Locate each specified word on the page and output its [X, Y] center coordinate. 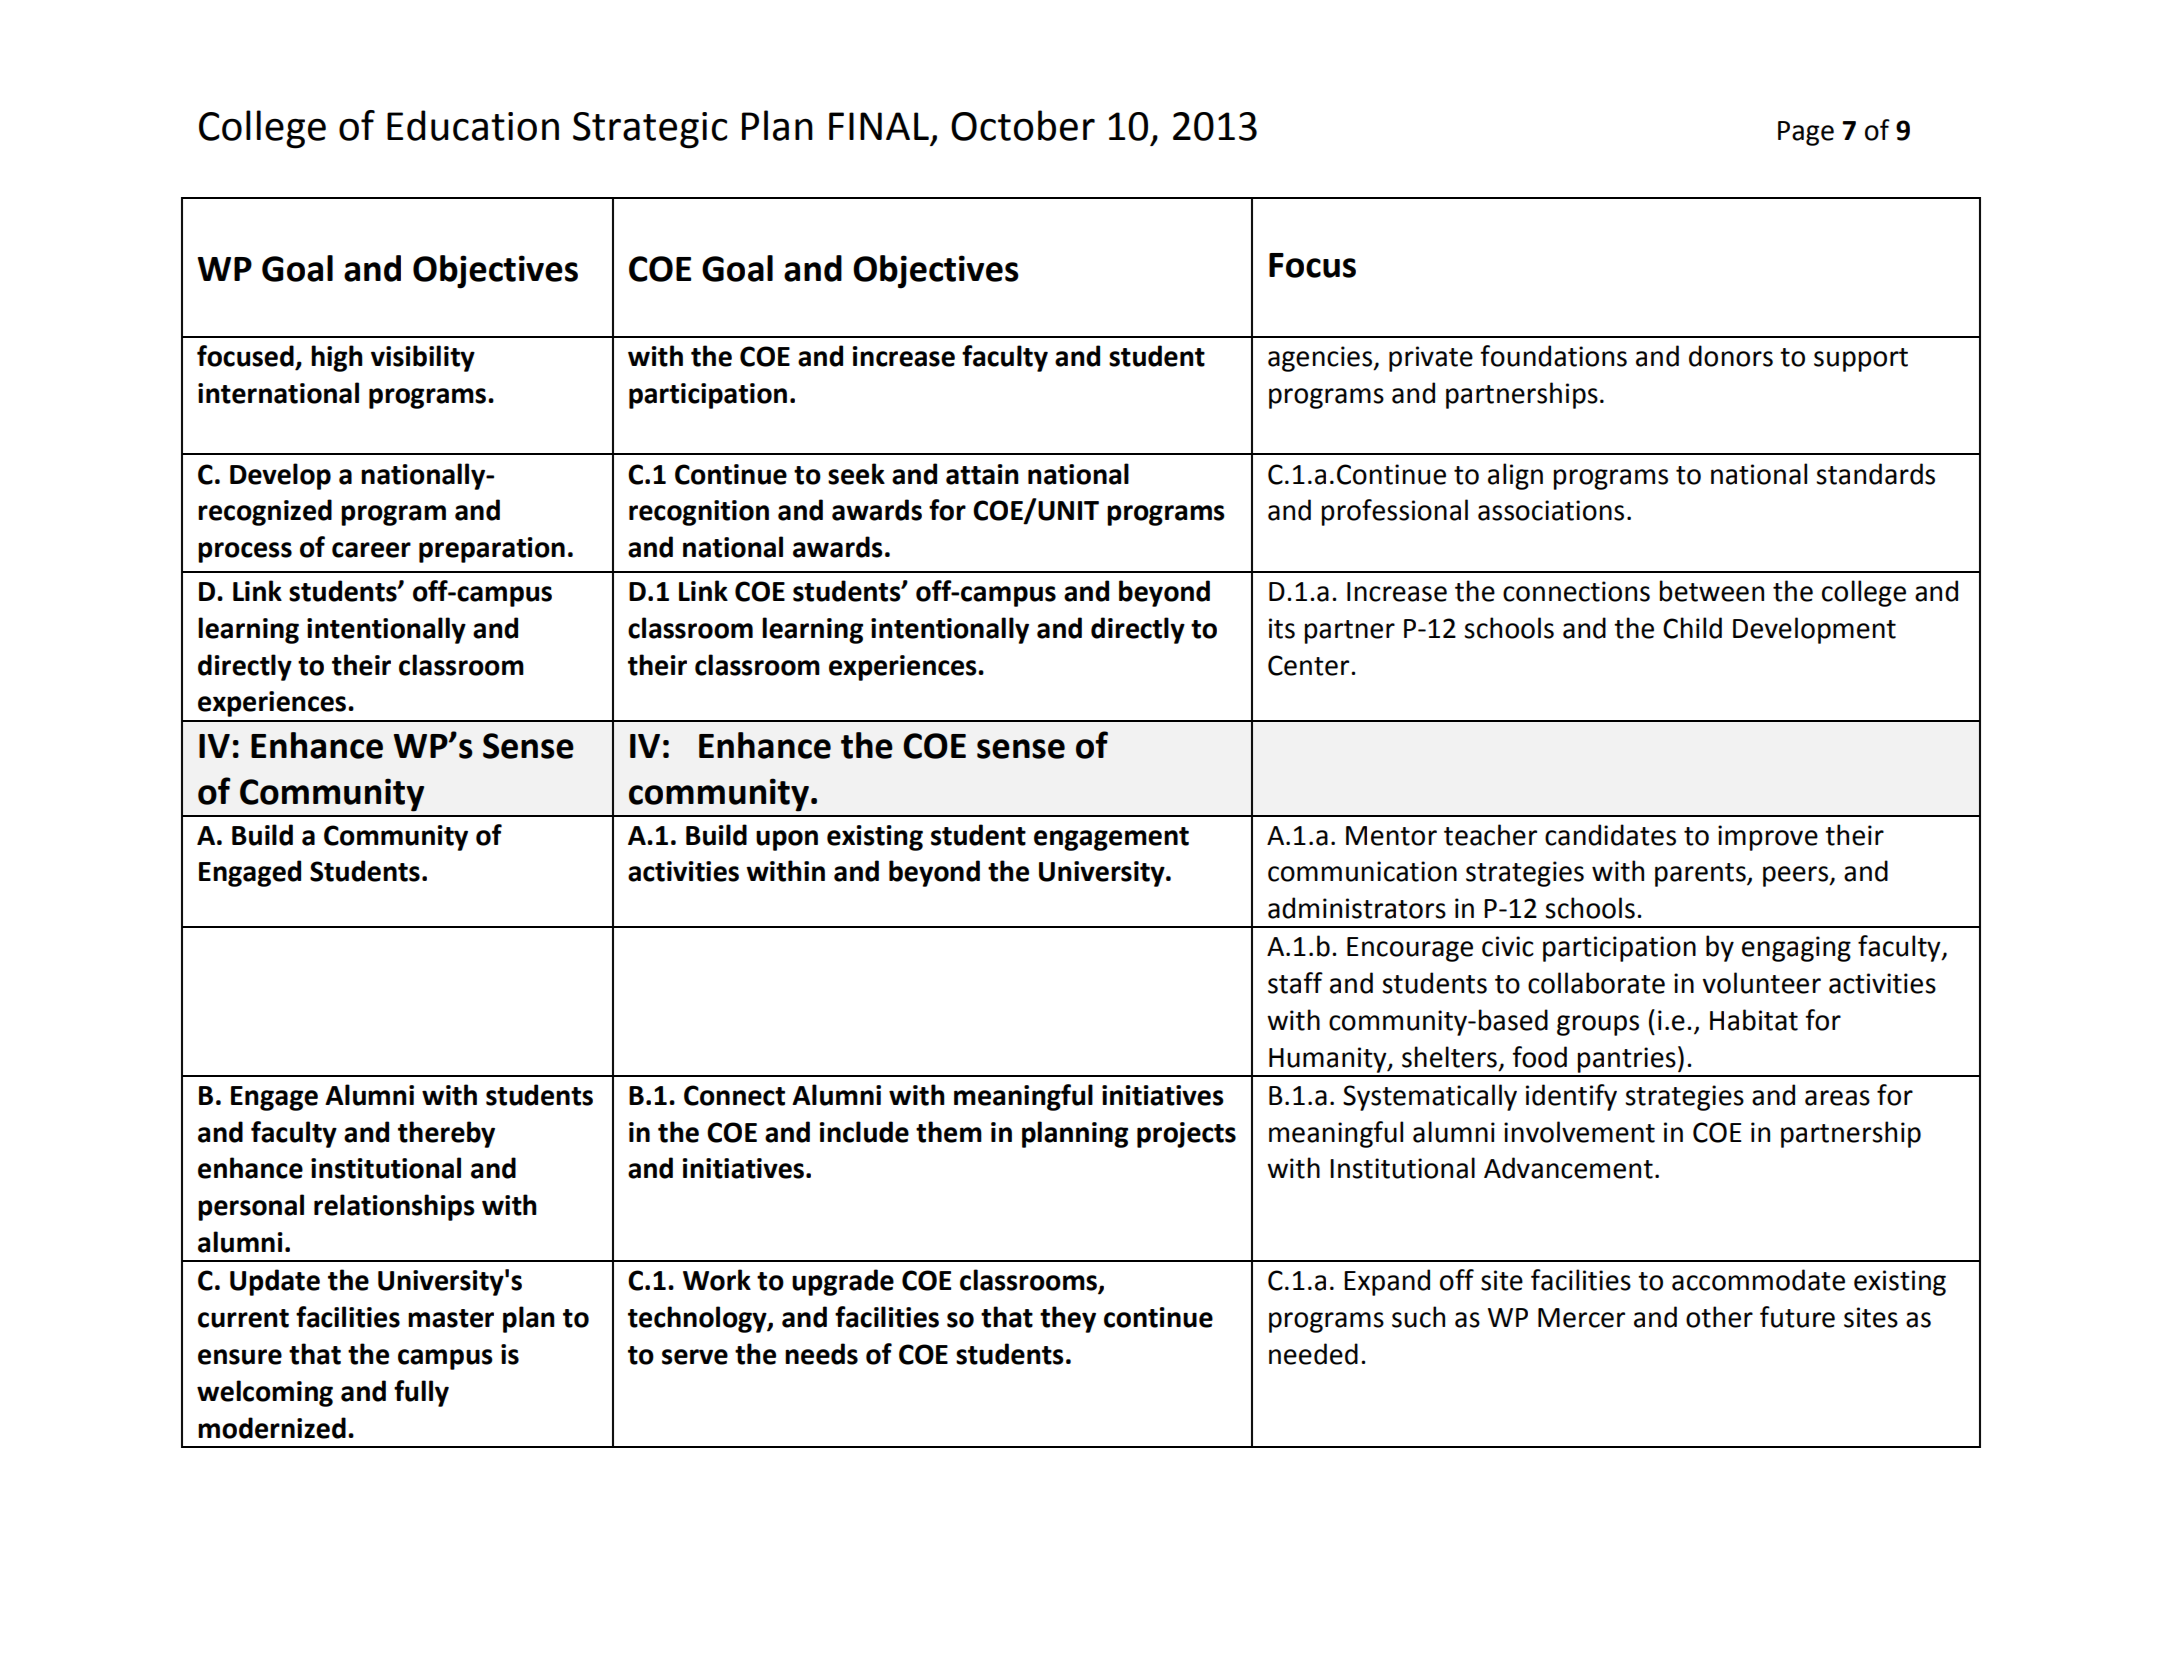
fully [421, 1393]
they [1068, 1319]
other [1719, 1317]
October [1023, 125]
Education [473, 125]
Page [1806, 133]
